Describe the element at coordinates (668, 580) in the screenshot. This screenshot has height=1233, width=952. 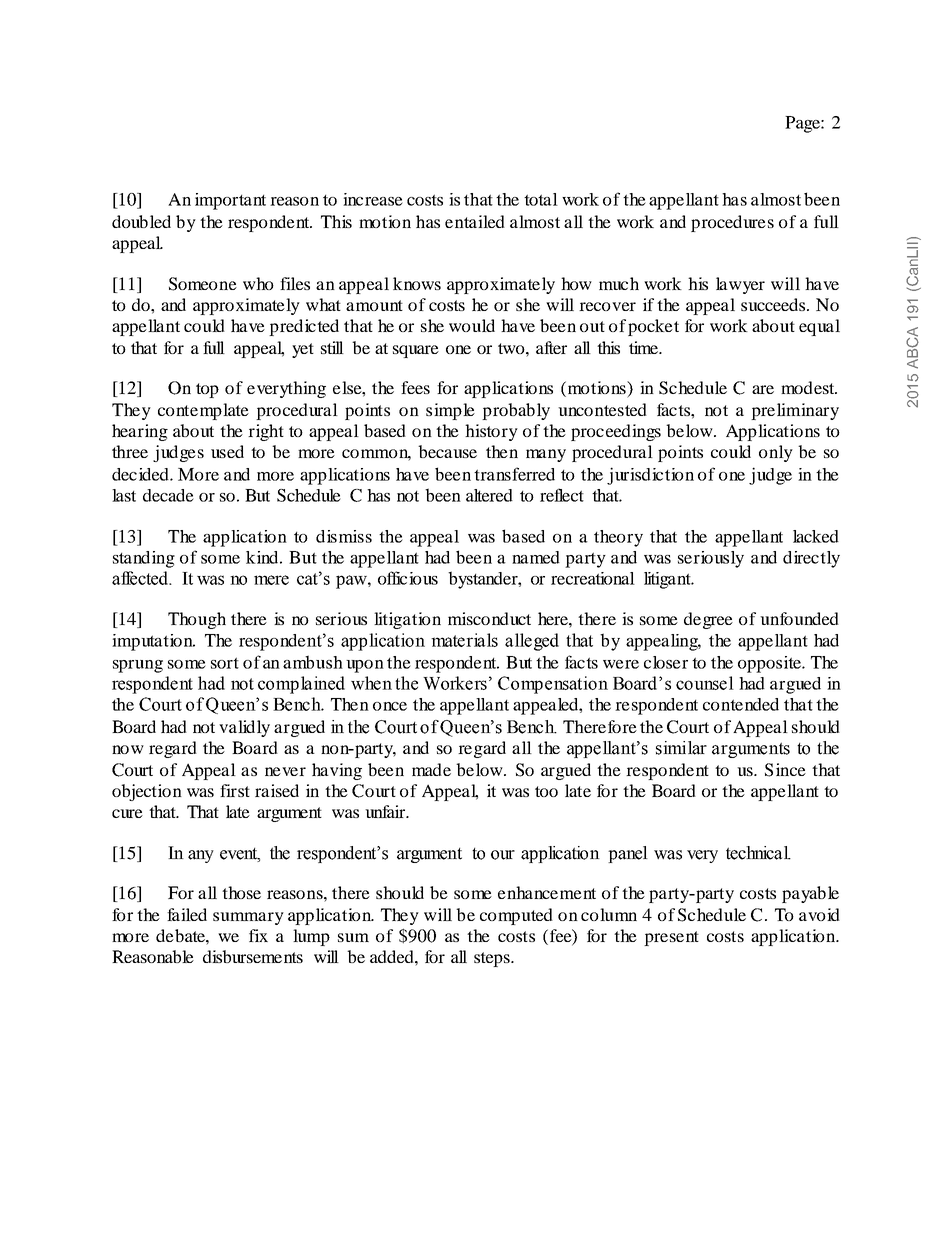
I see `litigant` at that location.
